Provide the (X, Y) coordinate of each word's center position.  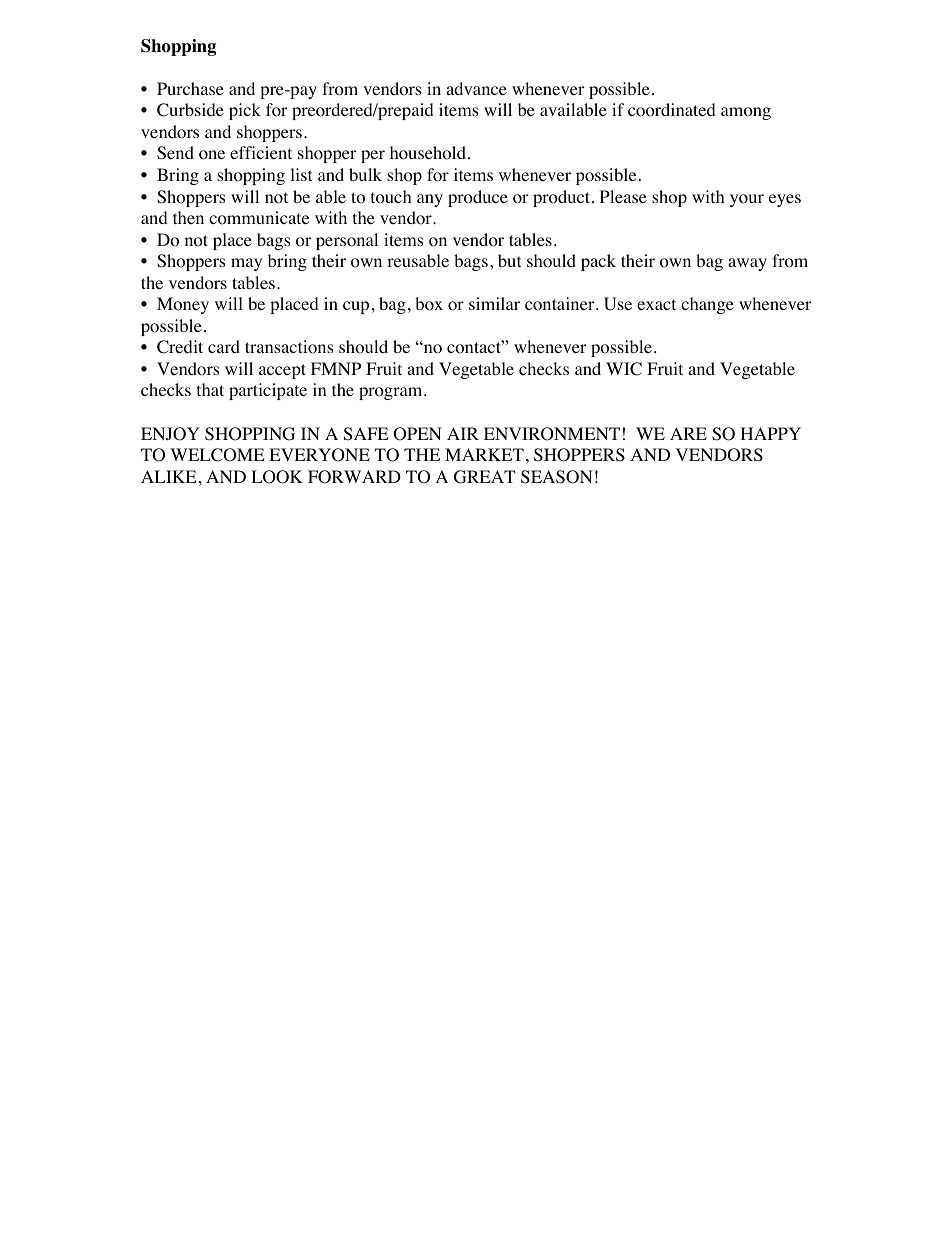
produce (478, 198)
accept (282, 371)
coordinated (672, 110)
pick (245, 111)
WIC (624, 369)
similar (494, 303)
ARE (688, 433)
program (392, 393)
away (747, 264)
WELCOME (217, 455)
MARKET (484, 454)
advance (476, 88)
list (301, 174)
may (246, 264)
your (747, 200)
